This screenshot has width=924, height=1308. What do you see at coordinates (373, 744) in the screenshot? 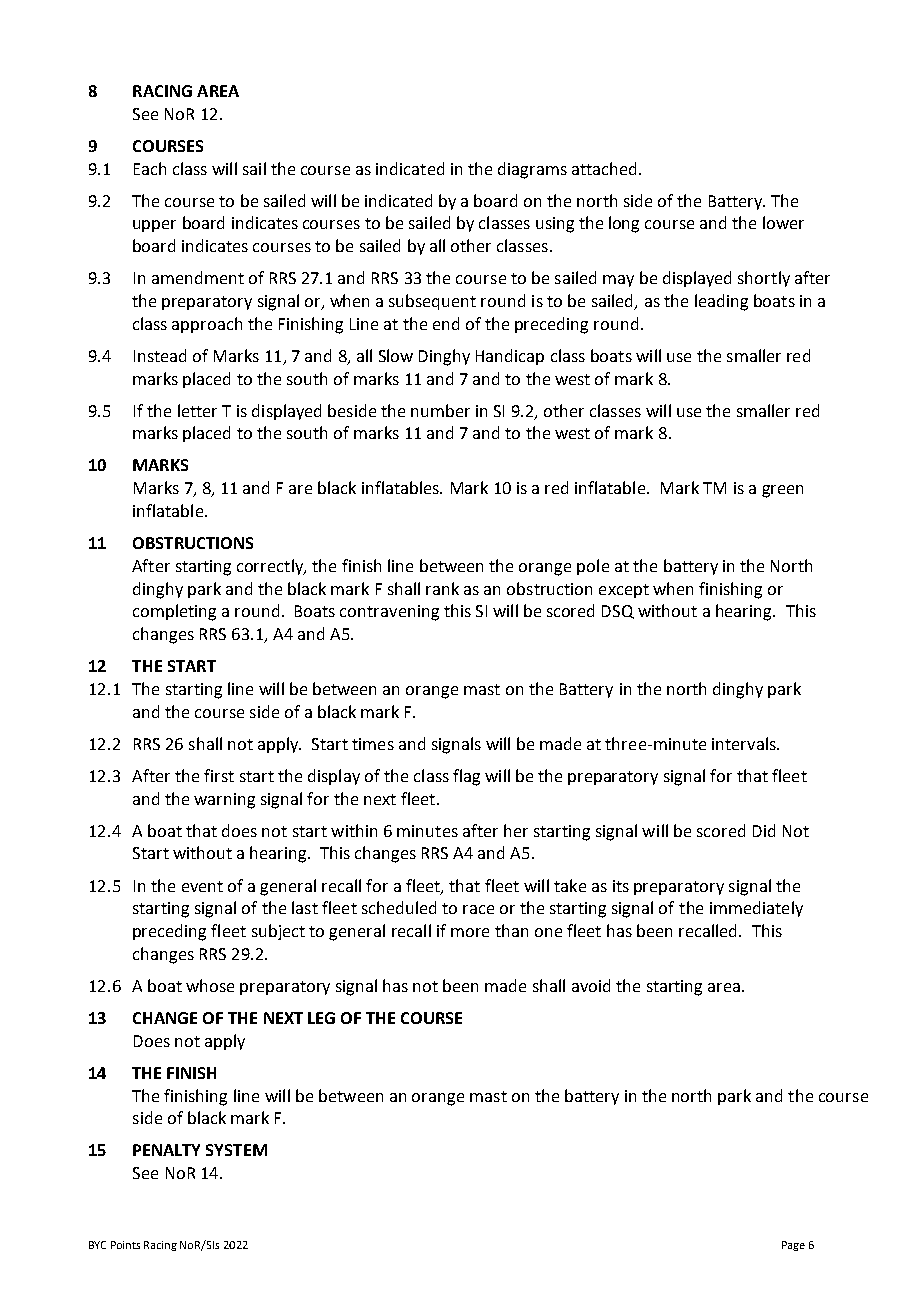
I see `times` at bounding box center [373, 744].
